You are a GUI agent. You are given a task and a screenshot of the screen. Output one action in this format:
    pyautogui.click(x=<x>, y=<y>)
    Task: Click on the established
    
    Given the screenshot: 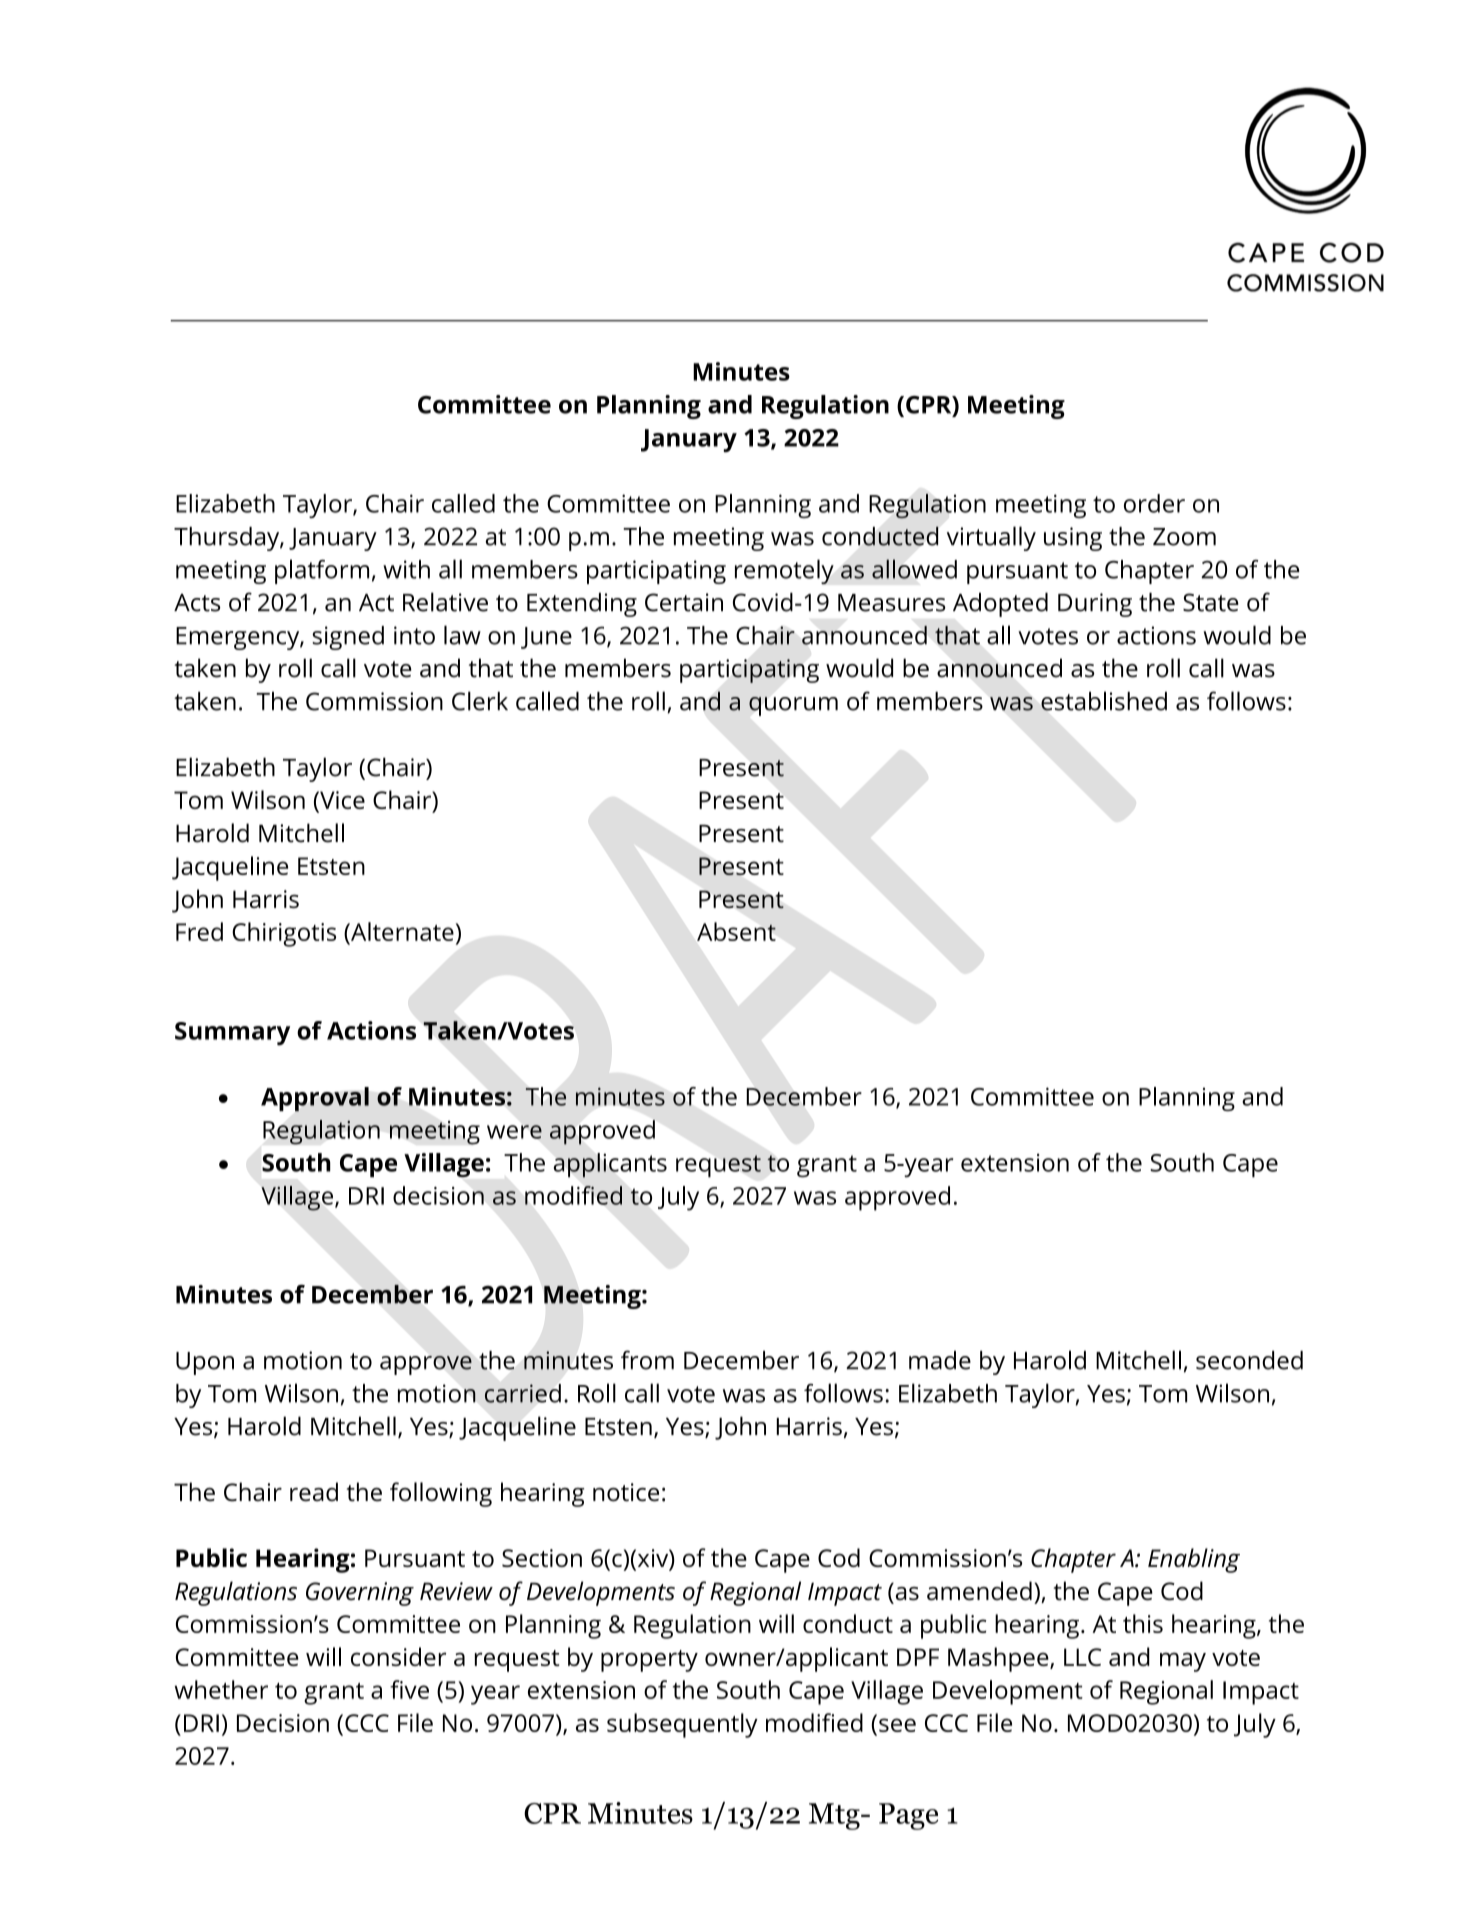 What is the action you would take?
    pyautogui.click(x=1104, y=701)
